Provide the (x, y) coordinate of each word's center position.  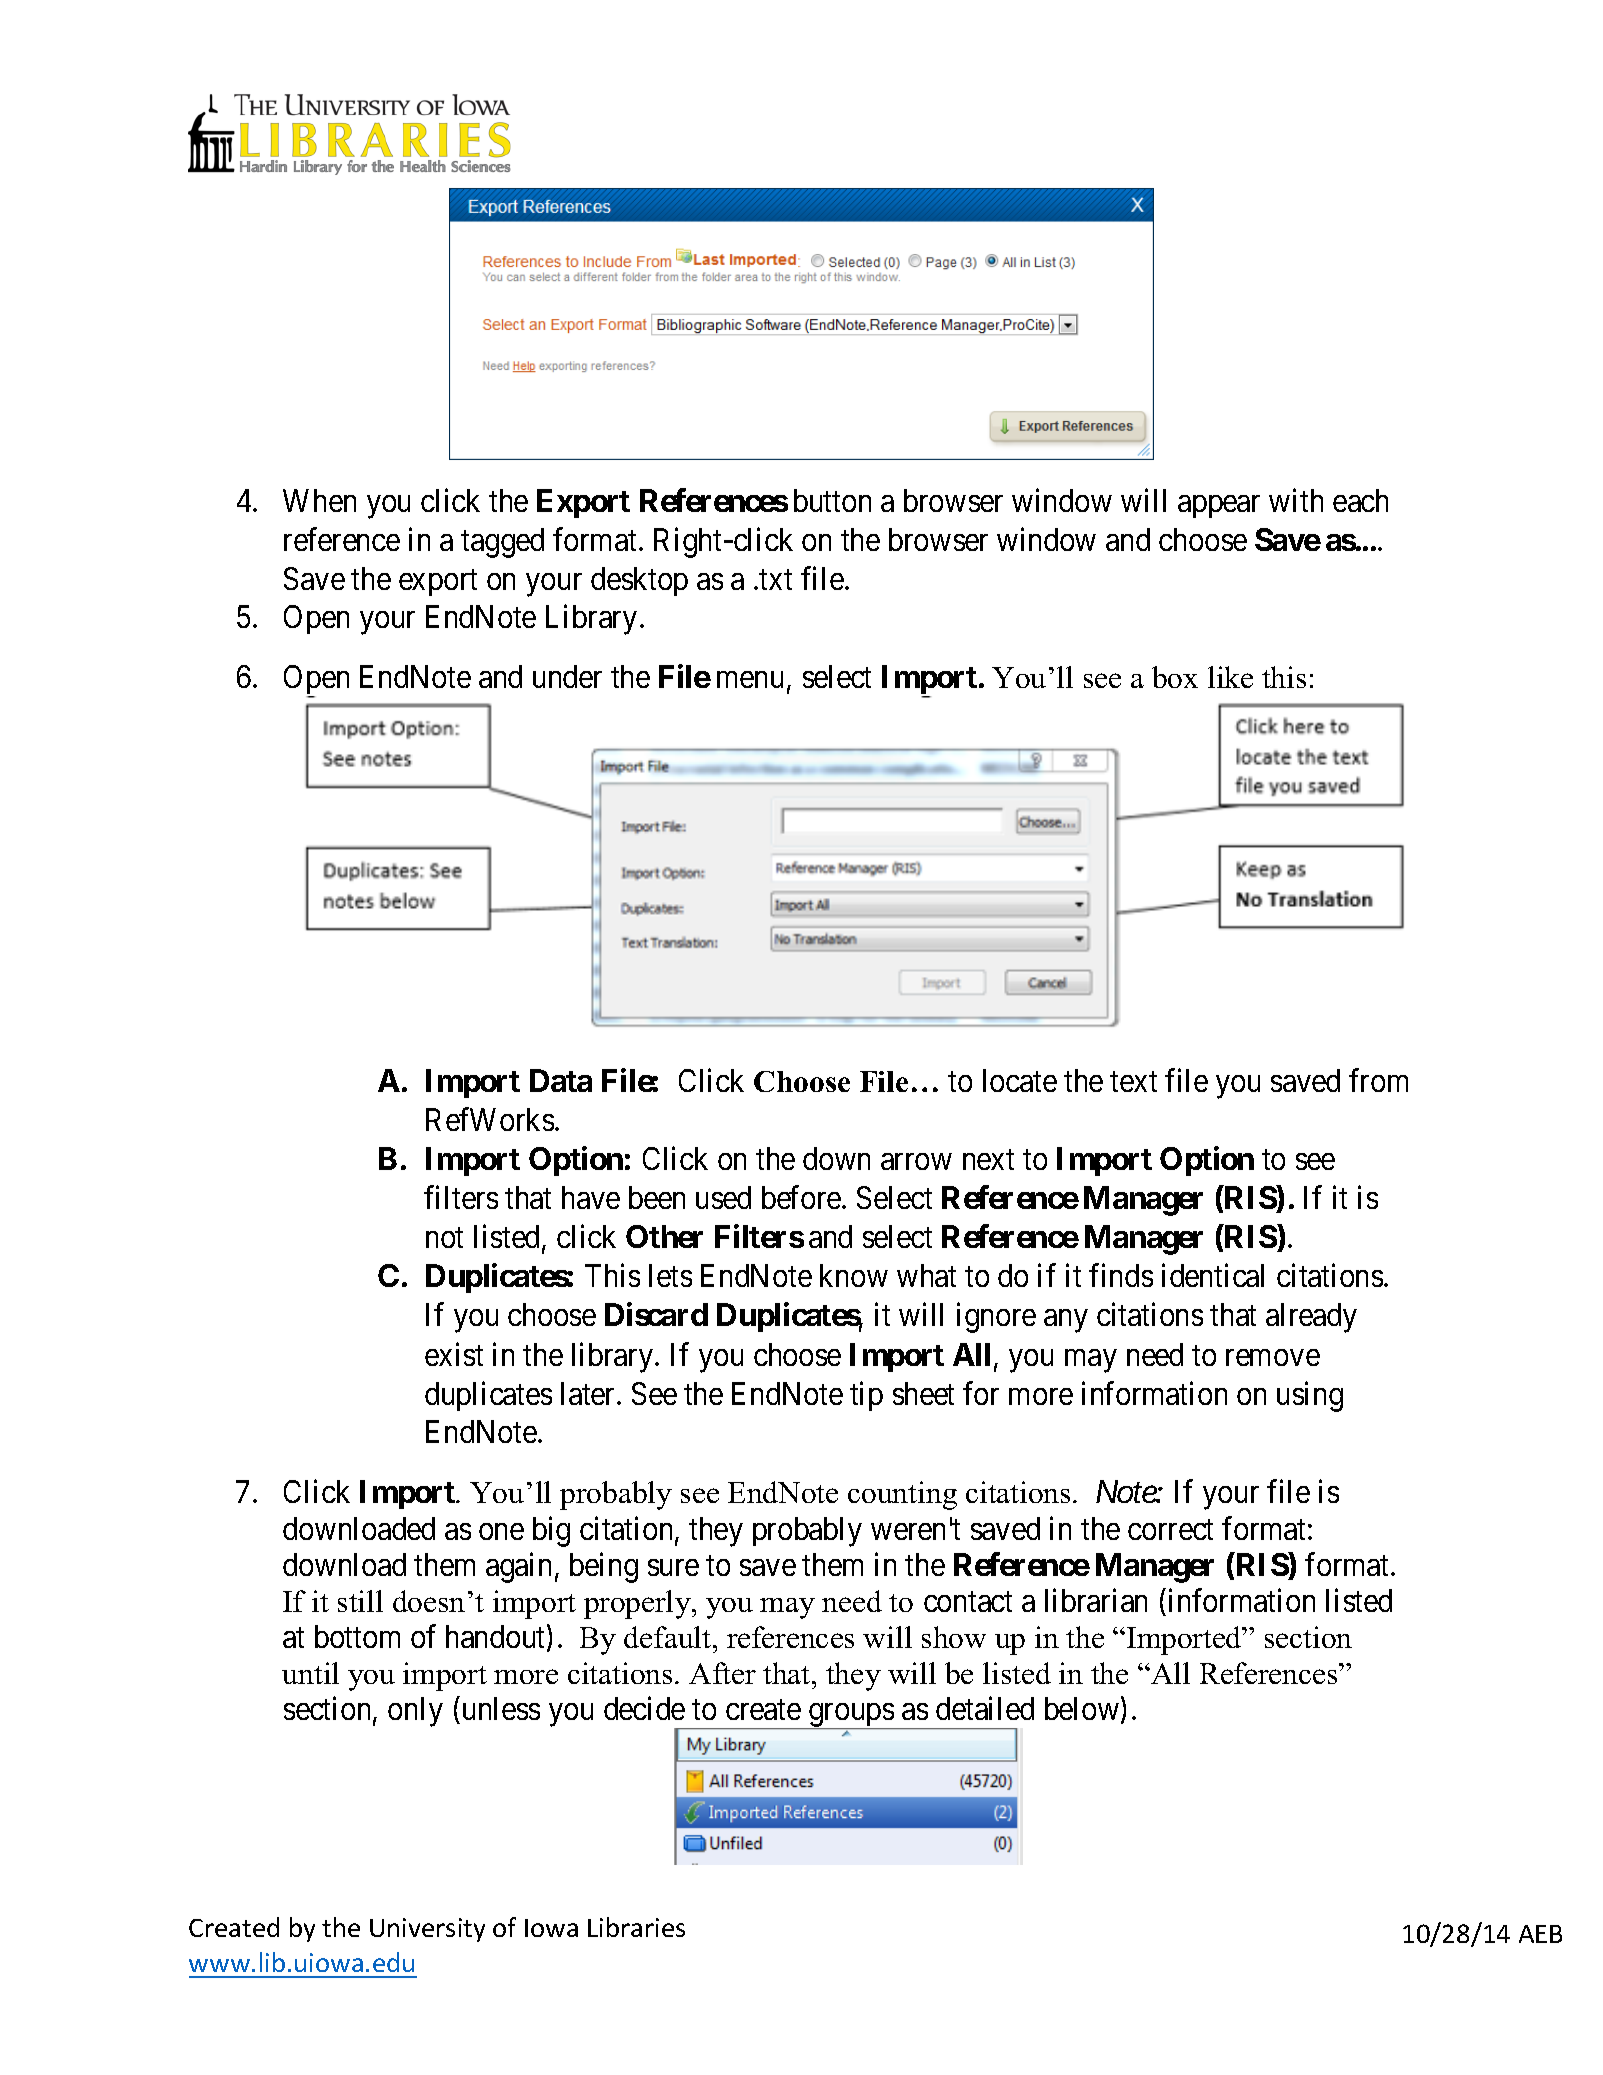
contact (968, 1602)
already (1311, 1318)
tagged (502, 543)
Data (561, 1080)
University (427, 1930)
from (1378, 1080)
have (591, 1197)
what (926, 1275)
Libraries (636, 1927)
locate (1020, 1080)
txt (775, 579)
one (501, 1531)
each (1360, 500)
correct (1170, 1529)
